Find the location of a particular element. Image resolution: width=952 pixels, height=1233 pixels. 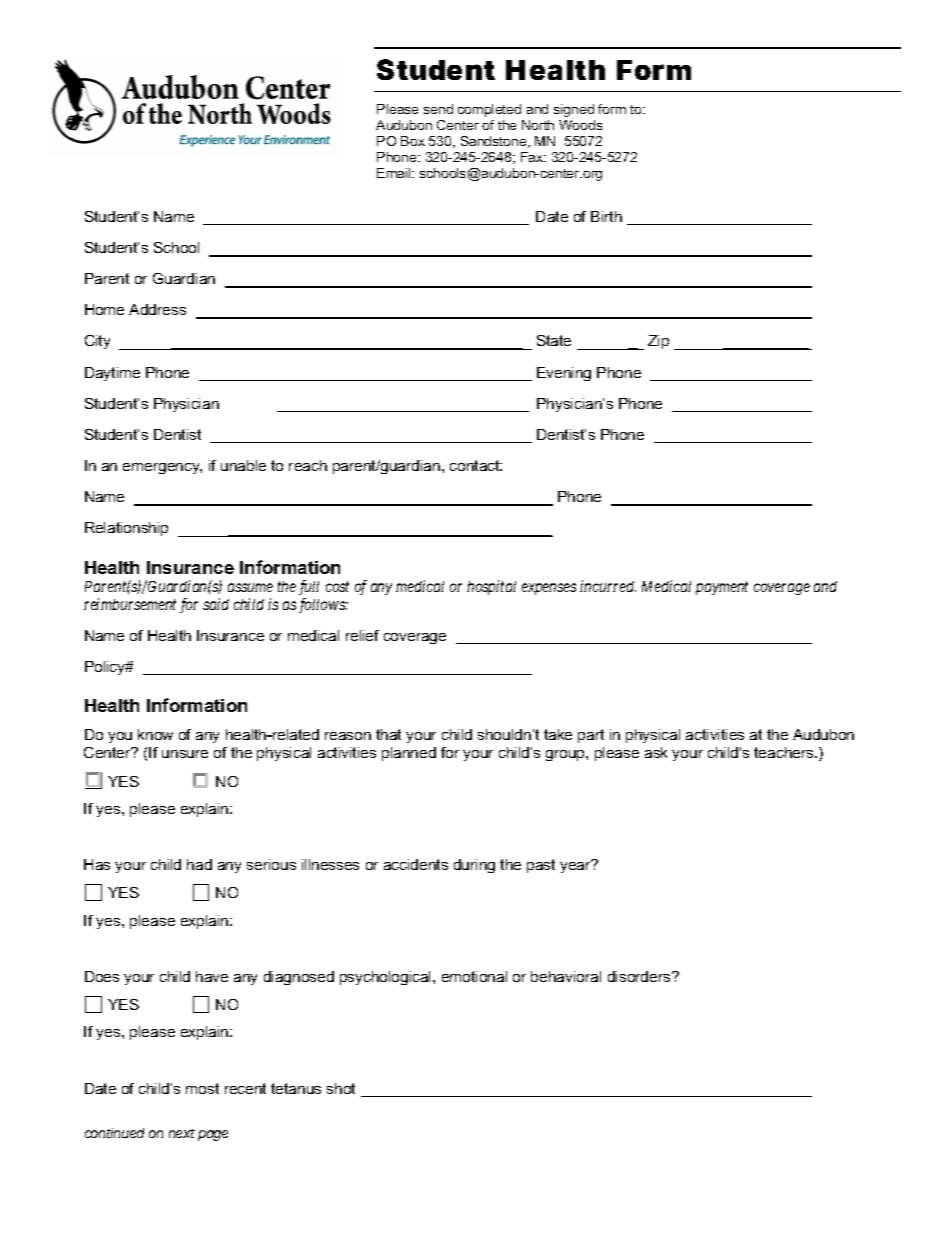

Woods is located at coordinates (580, 125).
